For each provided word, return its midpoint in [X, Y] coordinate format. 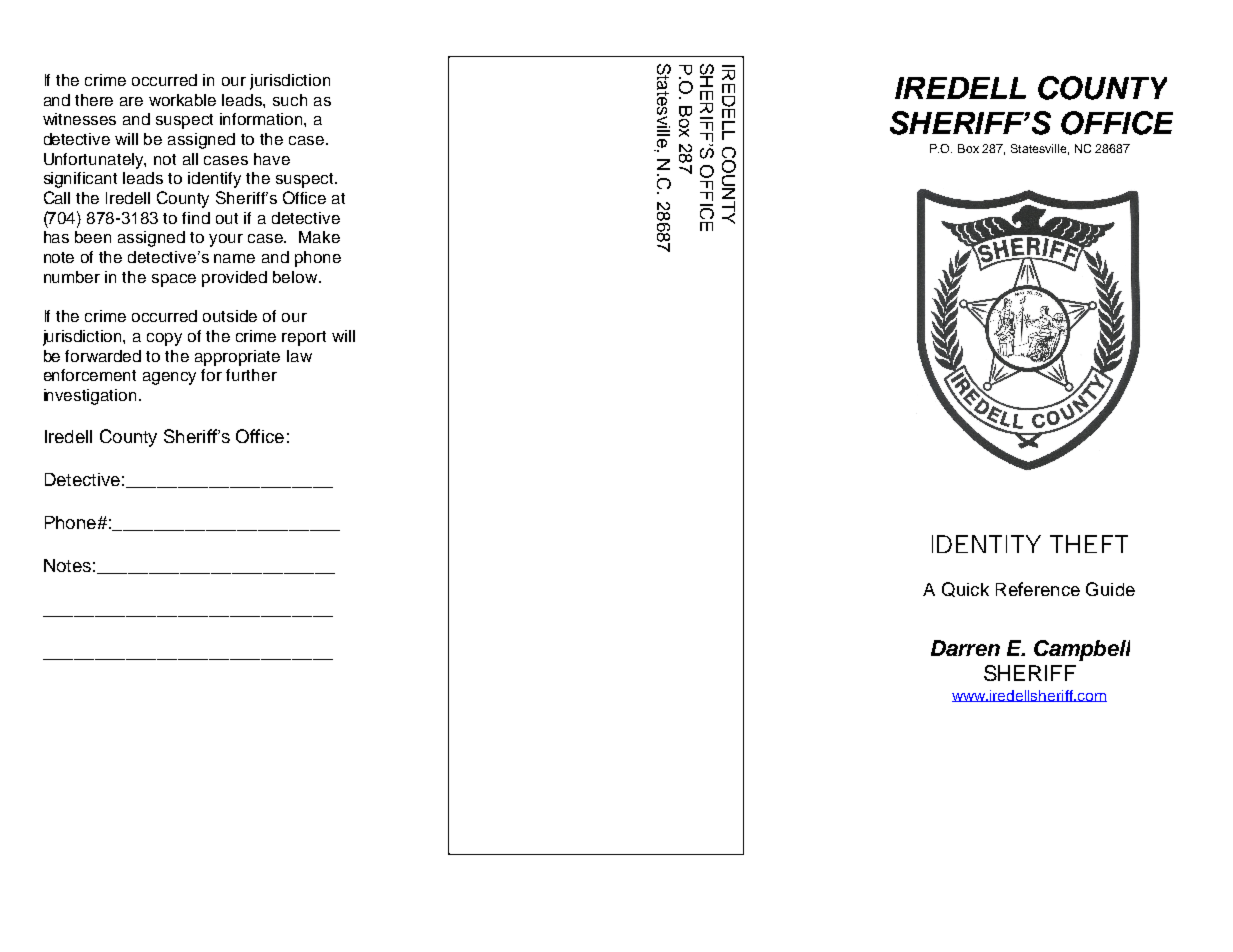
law [299, 356]
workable [182, 100]
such [290, 100]
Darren [965, 648]
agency [169, 378]
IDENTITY [986, 544]
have [272, 159]
